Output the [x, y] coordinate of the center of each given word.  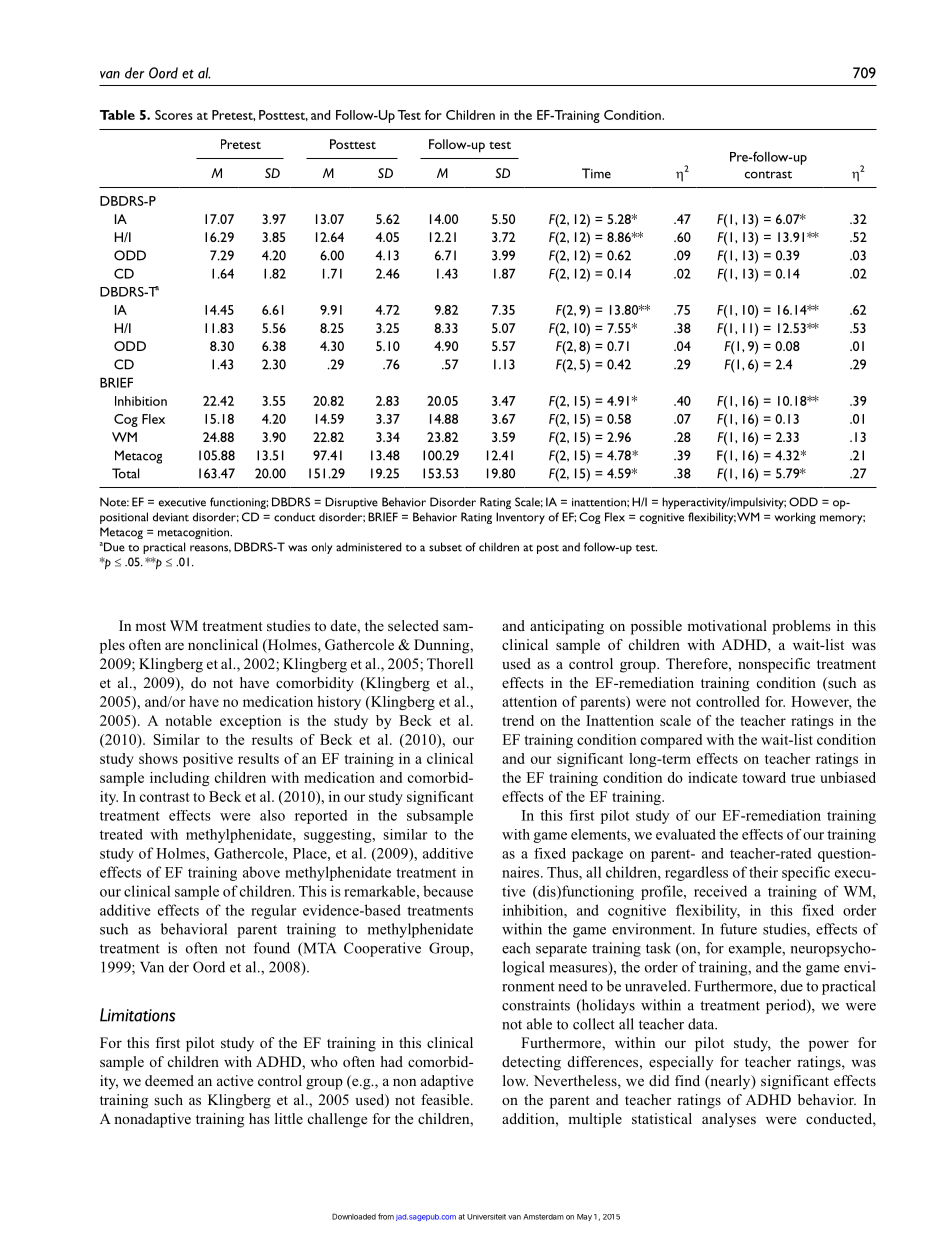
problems [801, 627]
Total [125, 473]
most [150, 626]
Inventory [520, 518]
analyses [729, 1120]
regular [273, 911]
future [738, 929]
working [795, 518]
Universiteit [486, 1217]
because [448, 891]
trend [518, 720]
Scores [174, 115]
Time [596, 173]
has [259, 1118]
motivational [727, 625]
